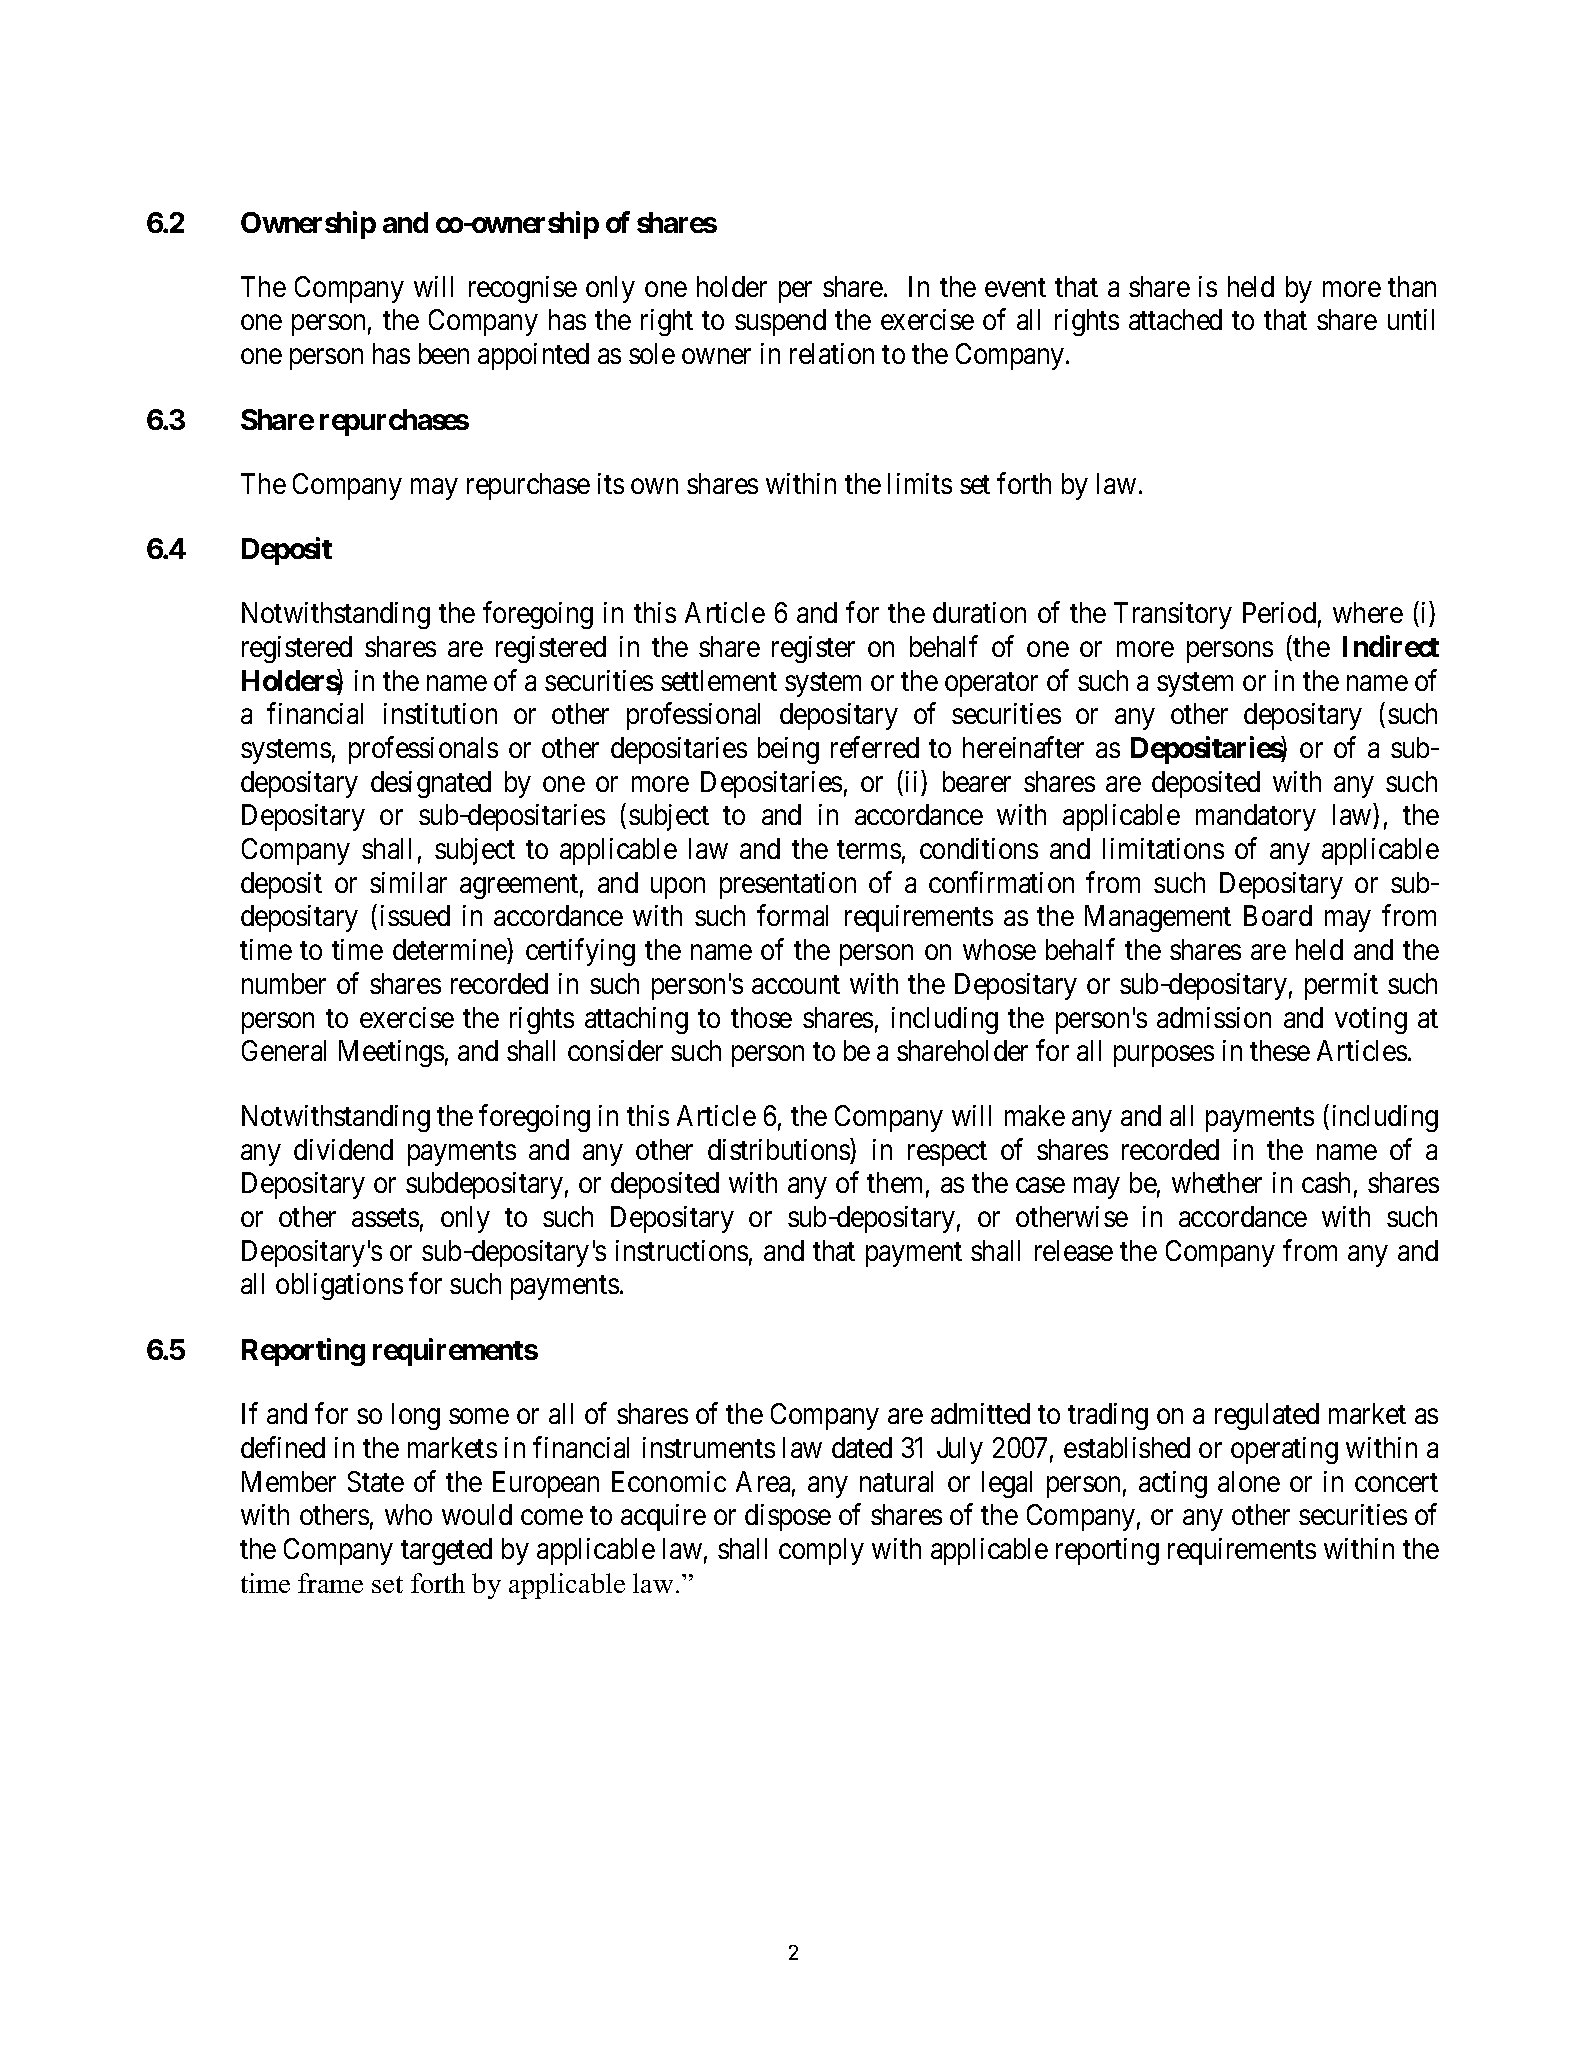  I want to click on alone, so click(1249, 1481).
